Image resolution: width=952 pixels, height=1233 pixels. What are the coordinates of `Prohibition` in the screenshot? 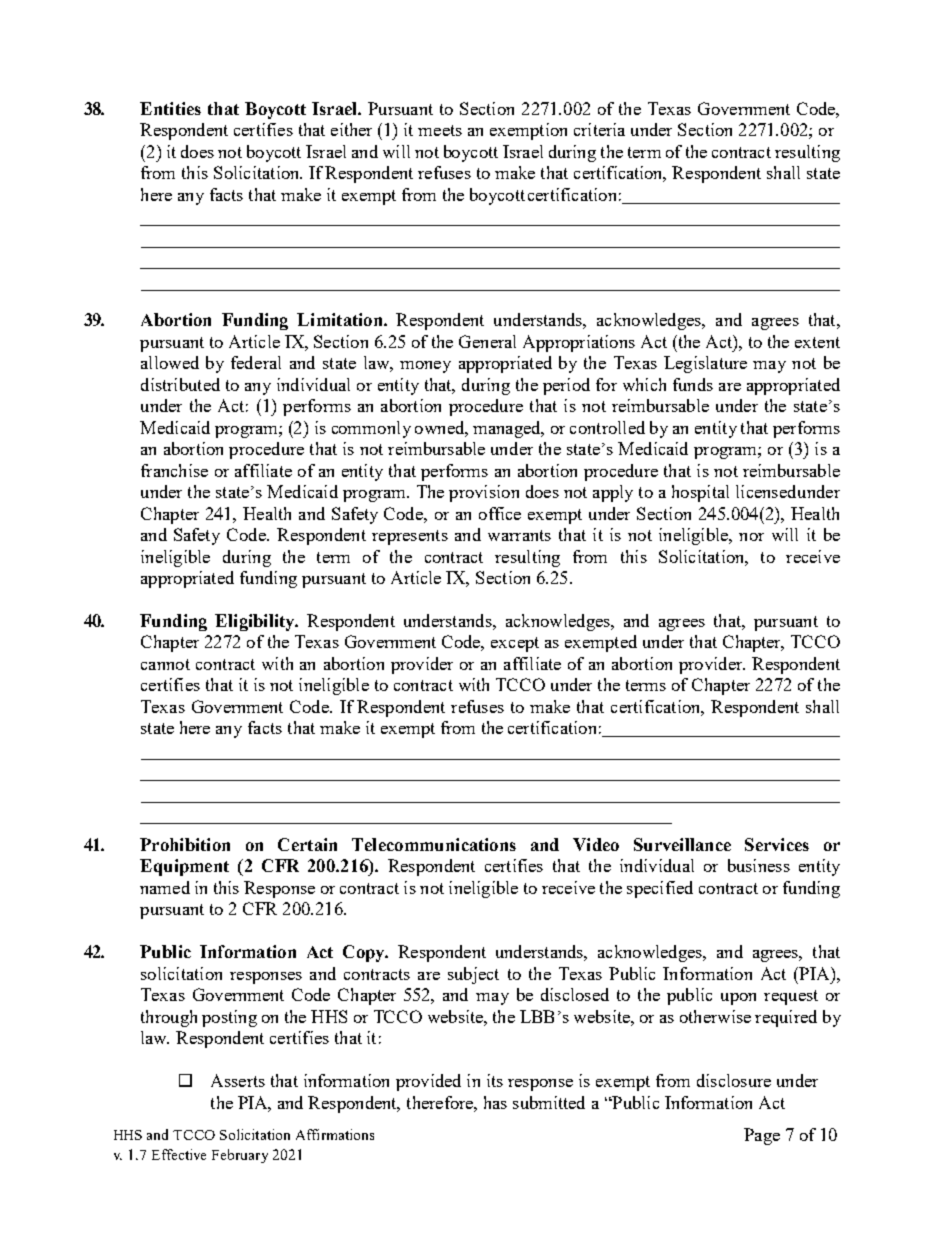 It's located at (185, 844).
